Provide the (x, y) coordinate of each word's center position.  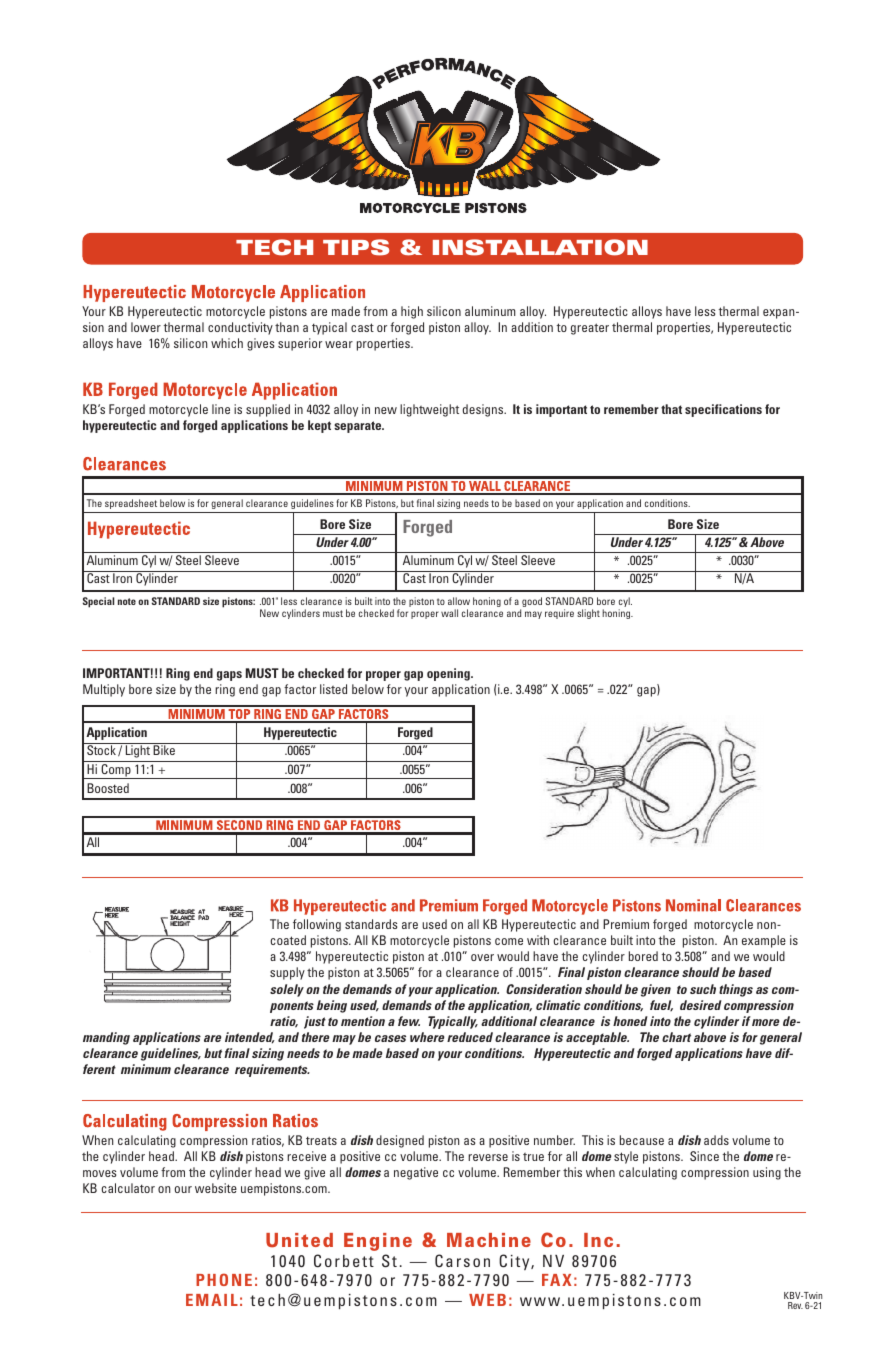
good (531, 603)
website (216, 1188)
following (317, 925)
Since (704, 1156)
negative (416, 1173)
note (127, 601)
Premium (626, 924)
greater (590, 329)
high (412, 312)
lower (146, 327)
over (482, 957)
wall (449, 613)
